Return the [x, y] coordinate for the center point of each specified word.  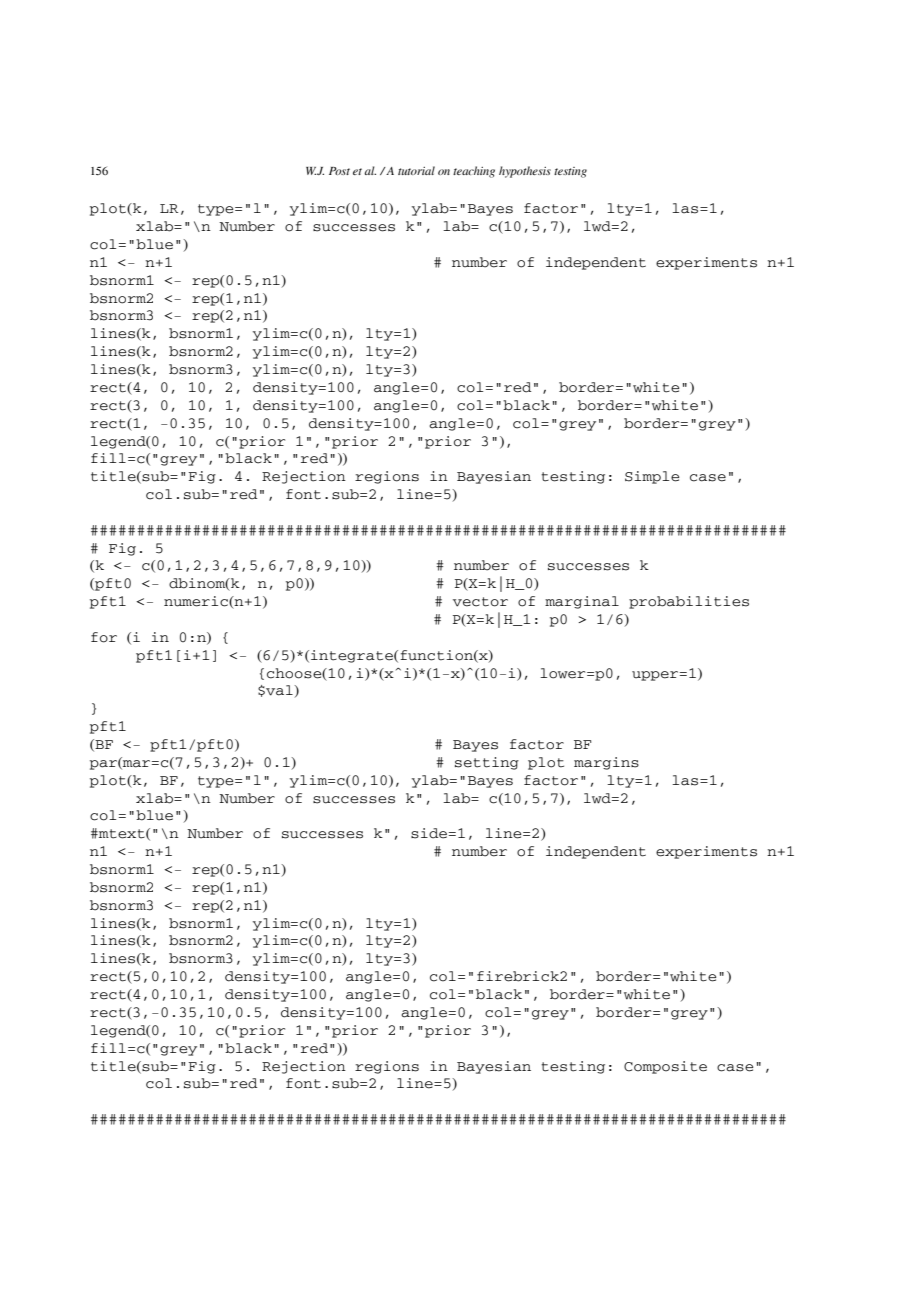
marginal [582, 602]
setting [487, 763]
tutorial [416, 170]
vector [480, 602]
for [104, 637]
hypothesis [525, 172]
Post [339, 171]
